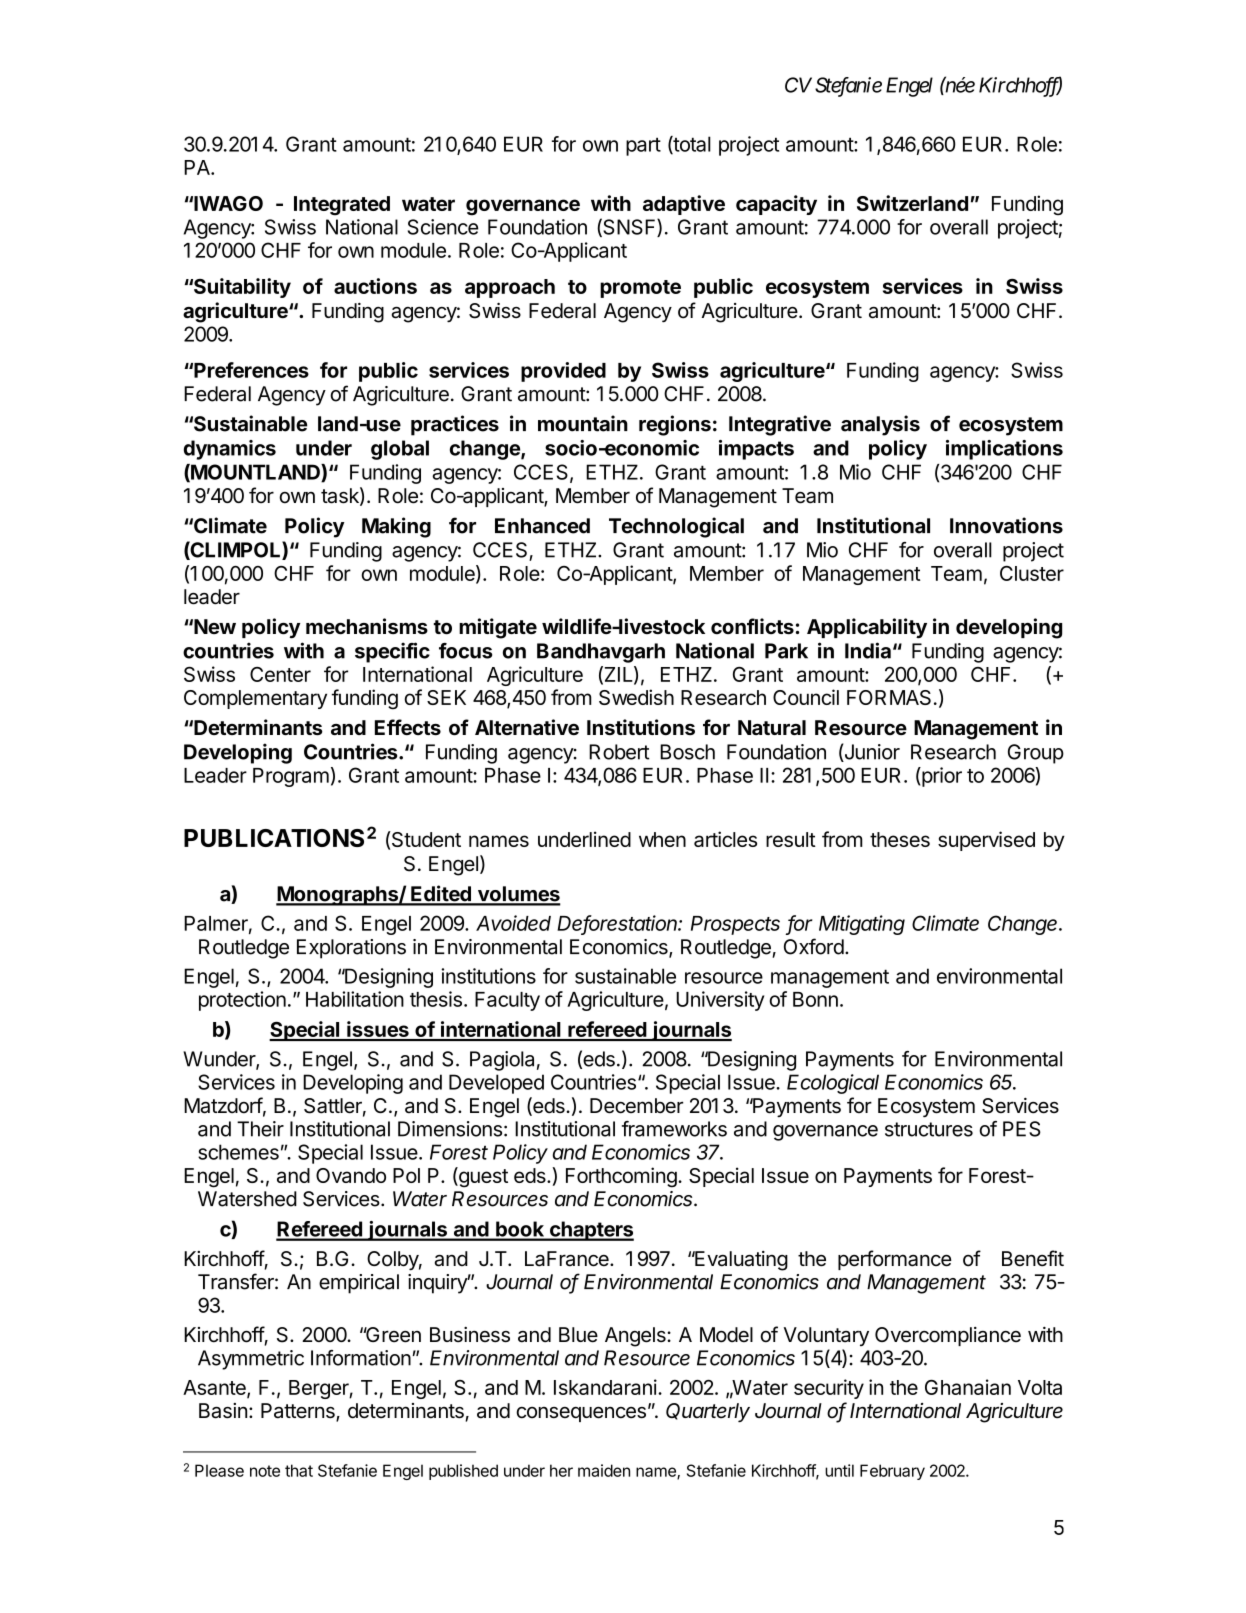  Describe the element at coordinates (242, 1001) in the screenshot. I see `protection` at that location.
